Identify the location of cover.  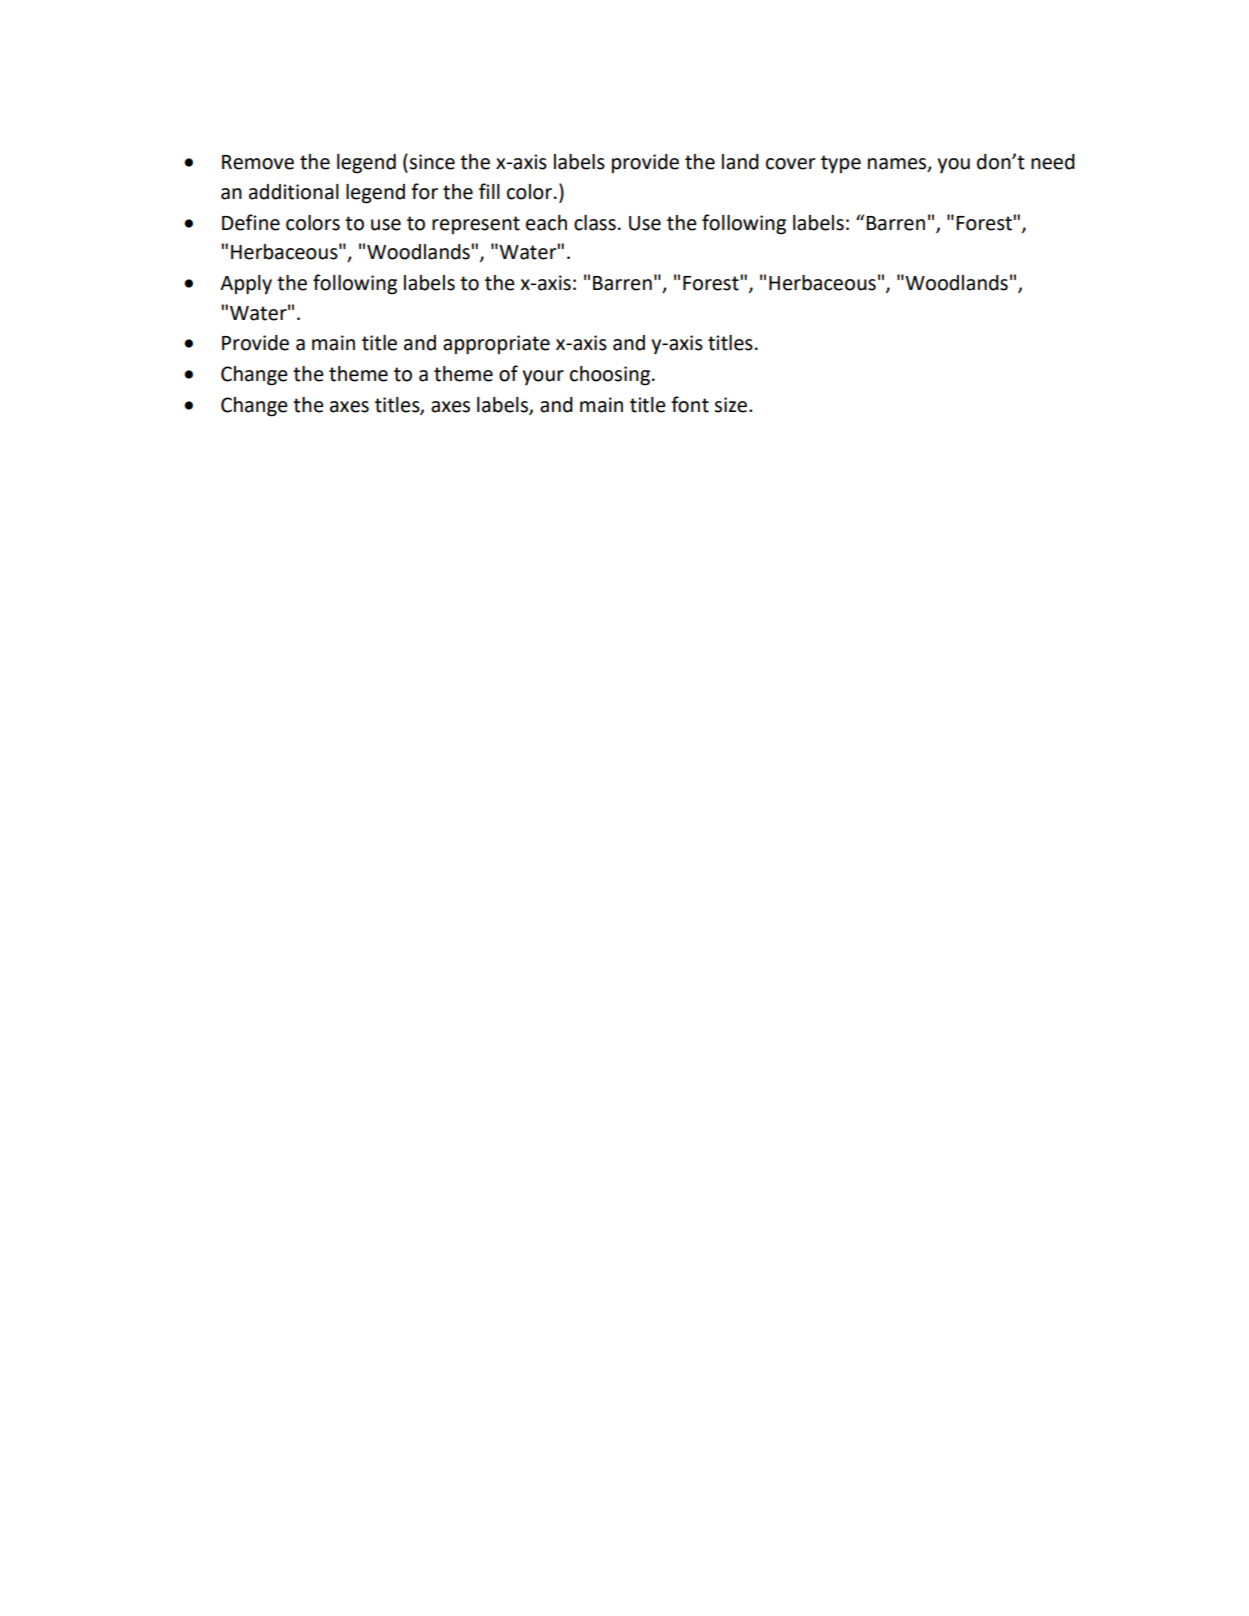
(791, 164).
